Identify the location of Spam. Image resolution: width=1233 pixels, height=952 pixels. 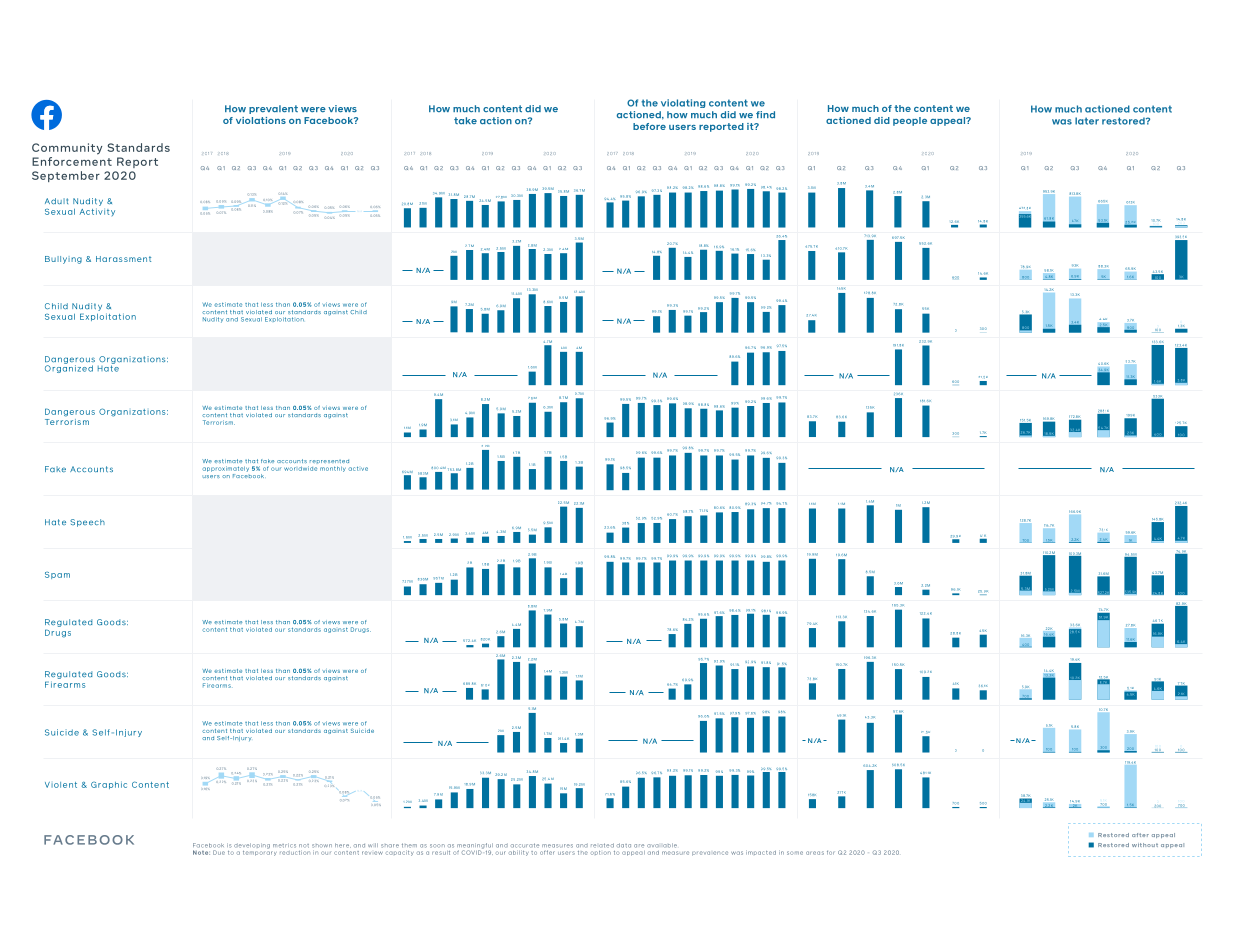
(57, 575).
